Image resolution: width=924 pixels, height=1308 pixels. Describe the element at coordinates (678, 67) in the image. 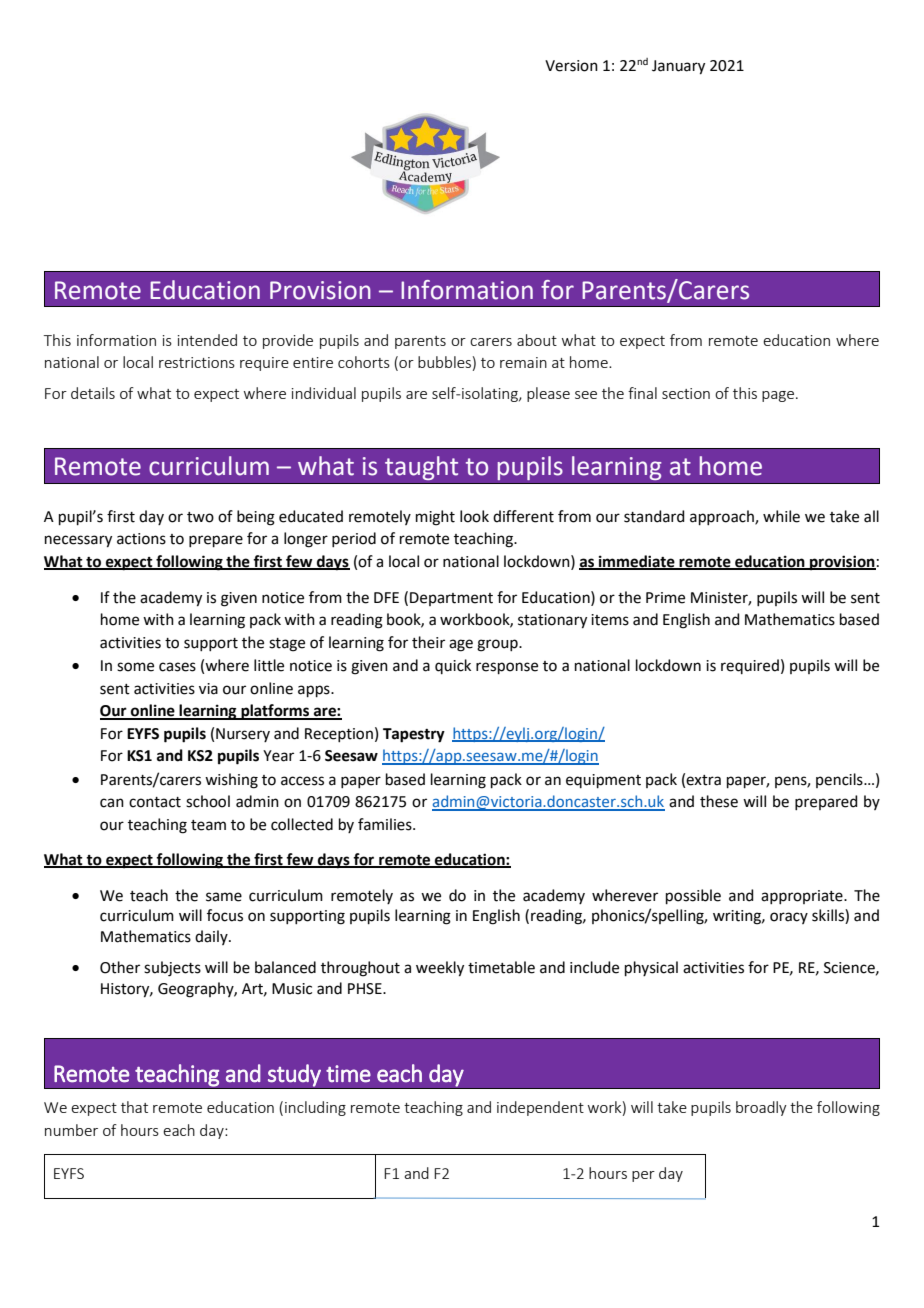

I see `January` at that location.
